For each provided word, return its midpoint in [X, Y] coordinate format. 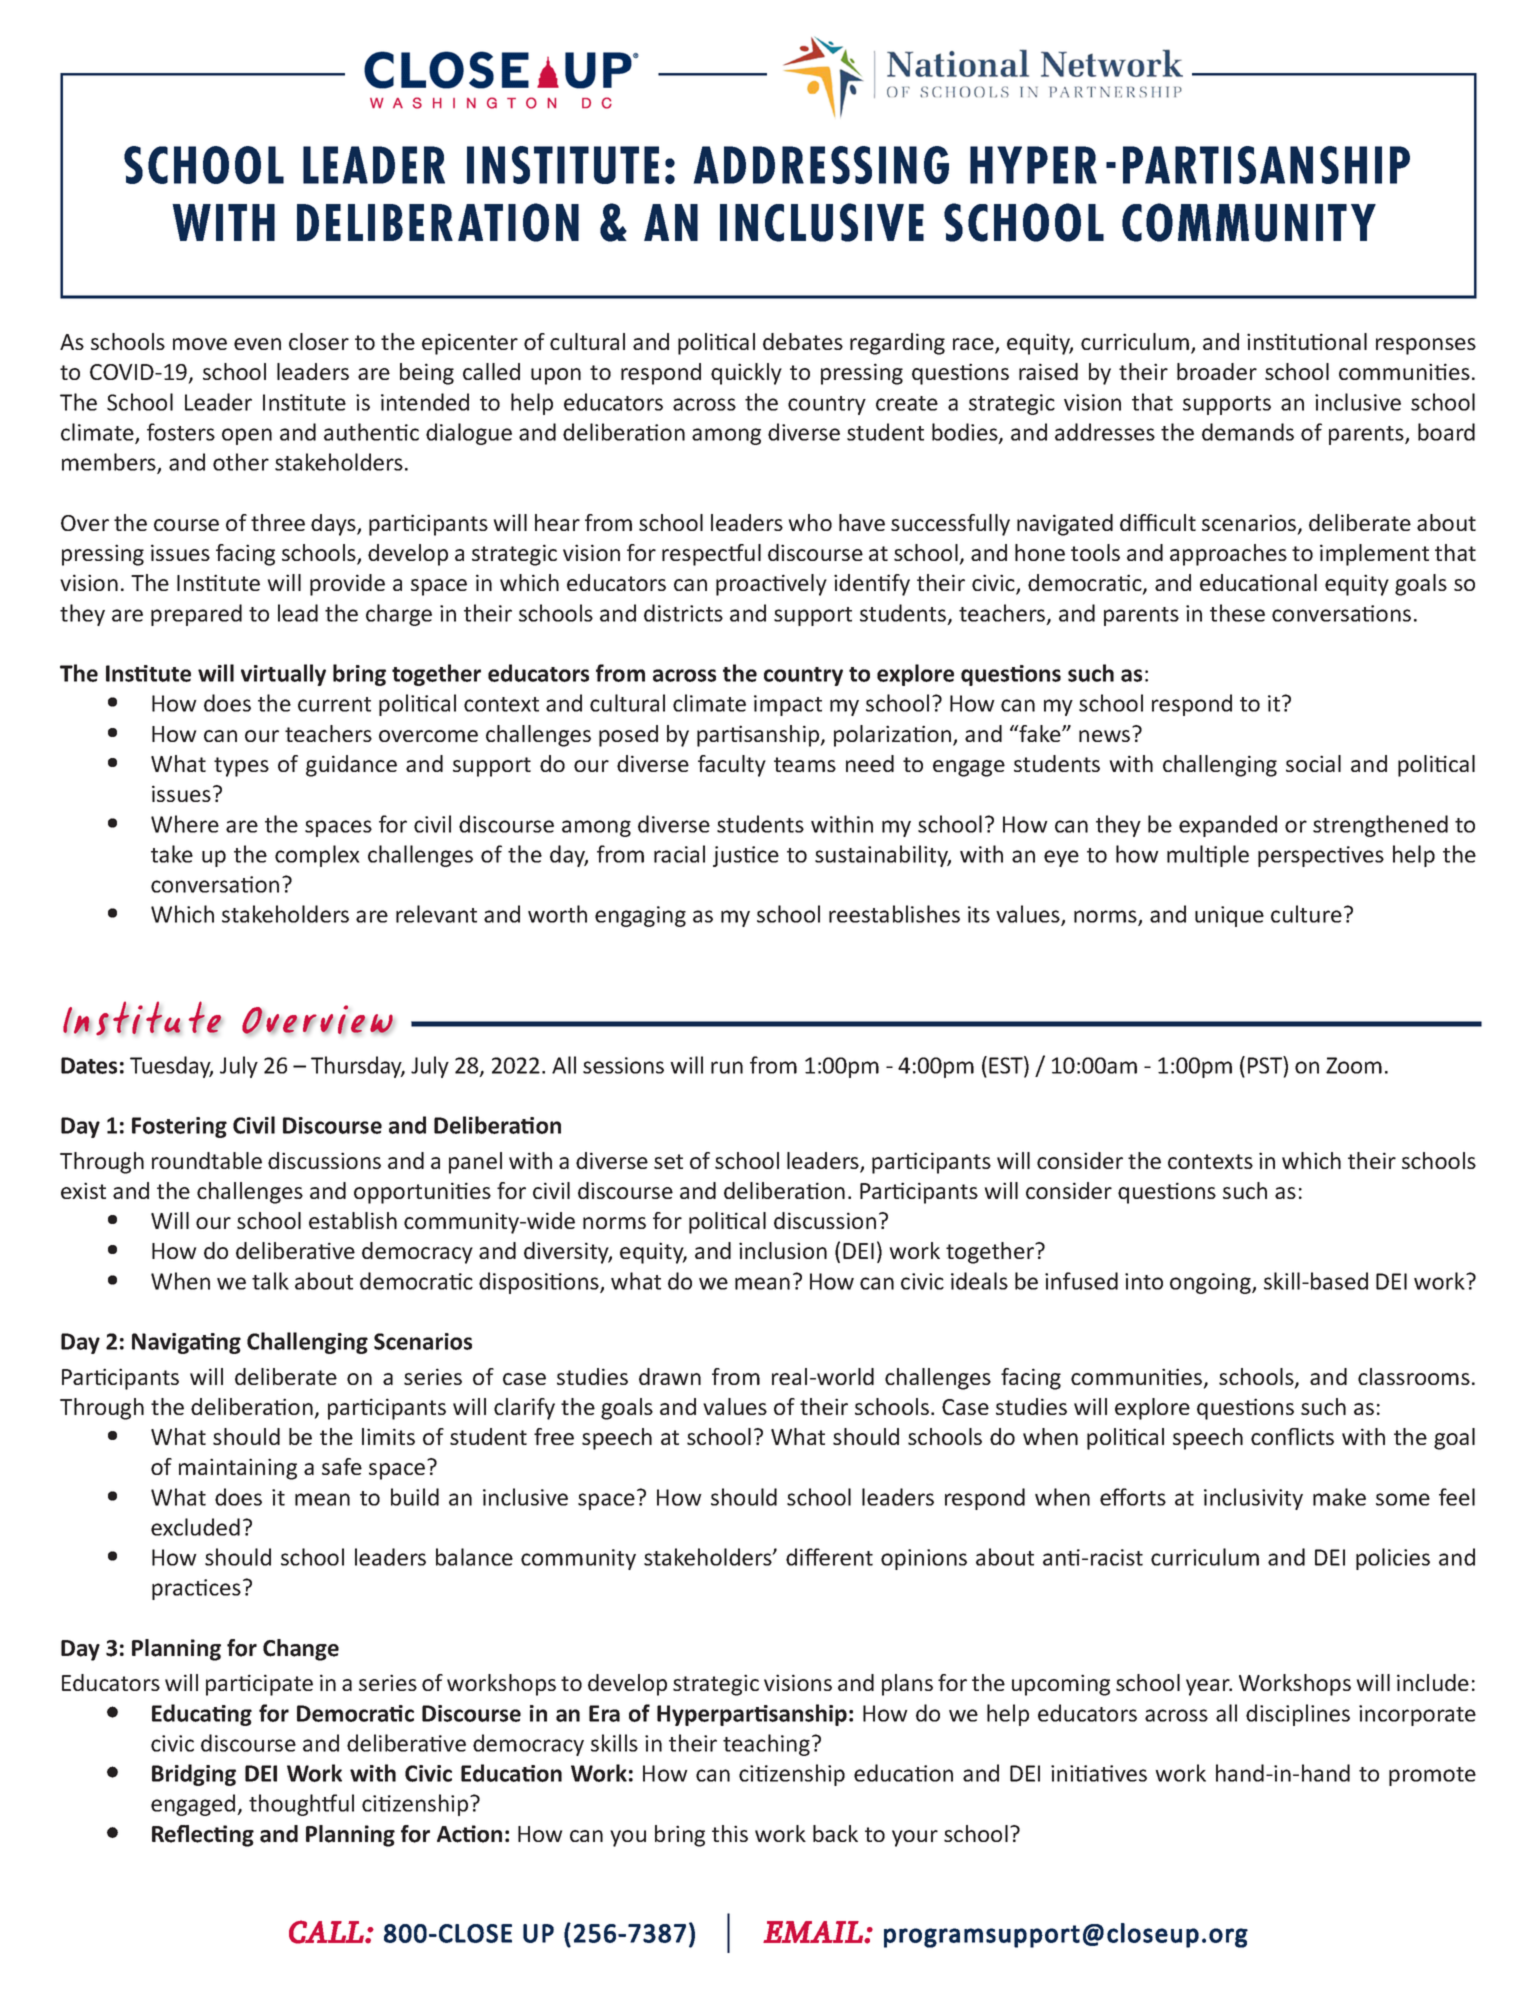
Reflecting [203, 1836]
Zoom [1354, 1065]
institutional [1307, 341]
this [730, 1833]
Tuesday [171, 1067]
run [727, 1067]
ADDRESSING [821, 165]
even [257, 344]
